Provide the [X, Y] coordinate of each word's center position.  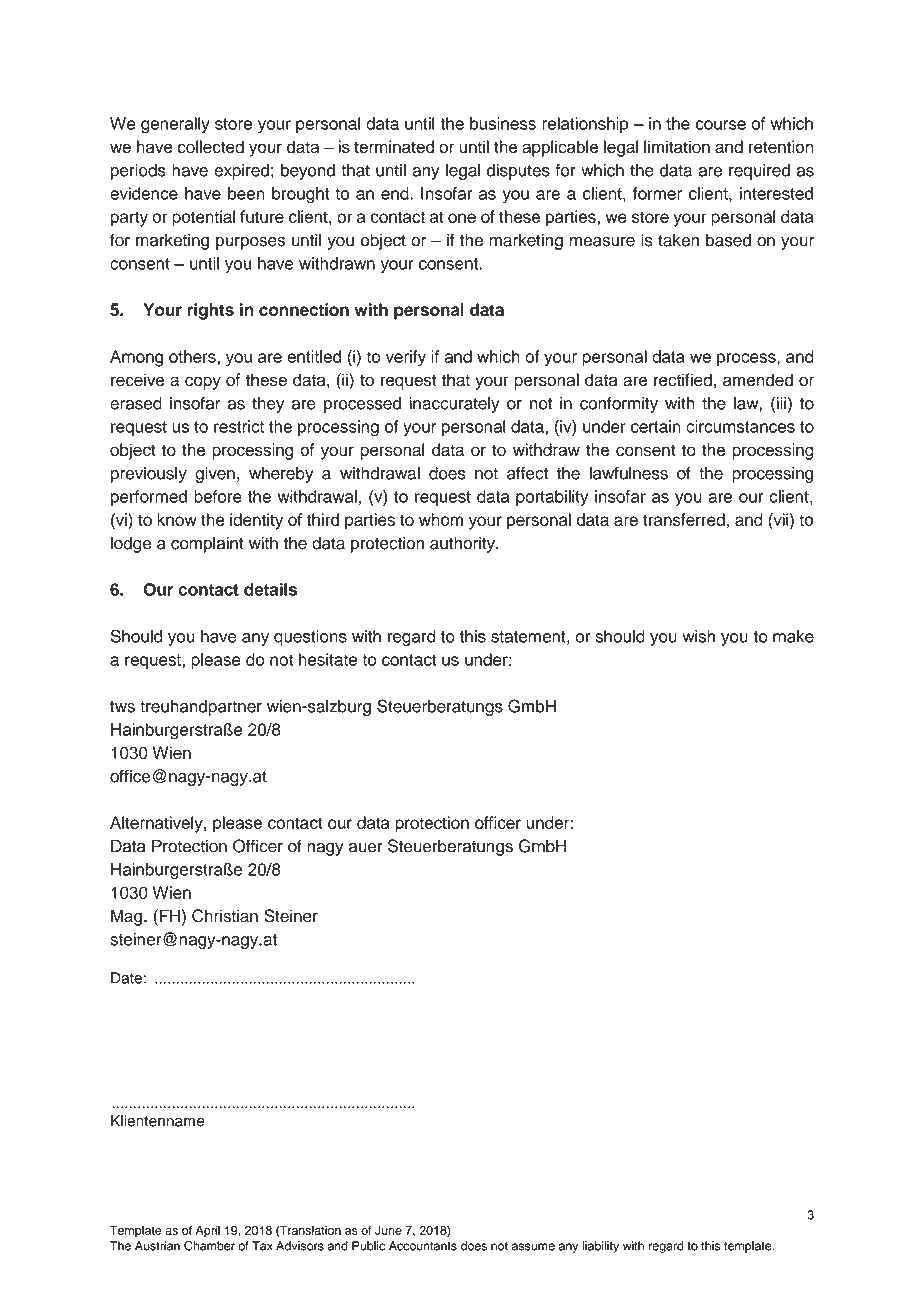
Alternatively [157, 824]
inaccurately [455, 404]
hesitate [328, 659]
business [503, 123]
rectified [683, 380]
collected [211, 147]
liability [600, 1247]
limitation [677, 147]
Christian [225, 916]
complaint [207, 544]
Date [126, 978]
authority [463, 544]
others [193, 356]
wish [698, 636]
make [793, 636]
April [208, 1231]
